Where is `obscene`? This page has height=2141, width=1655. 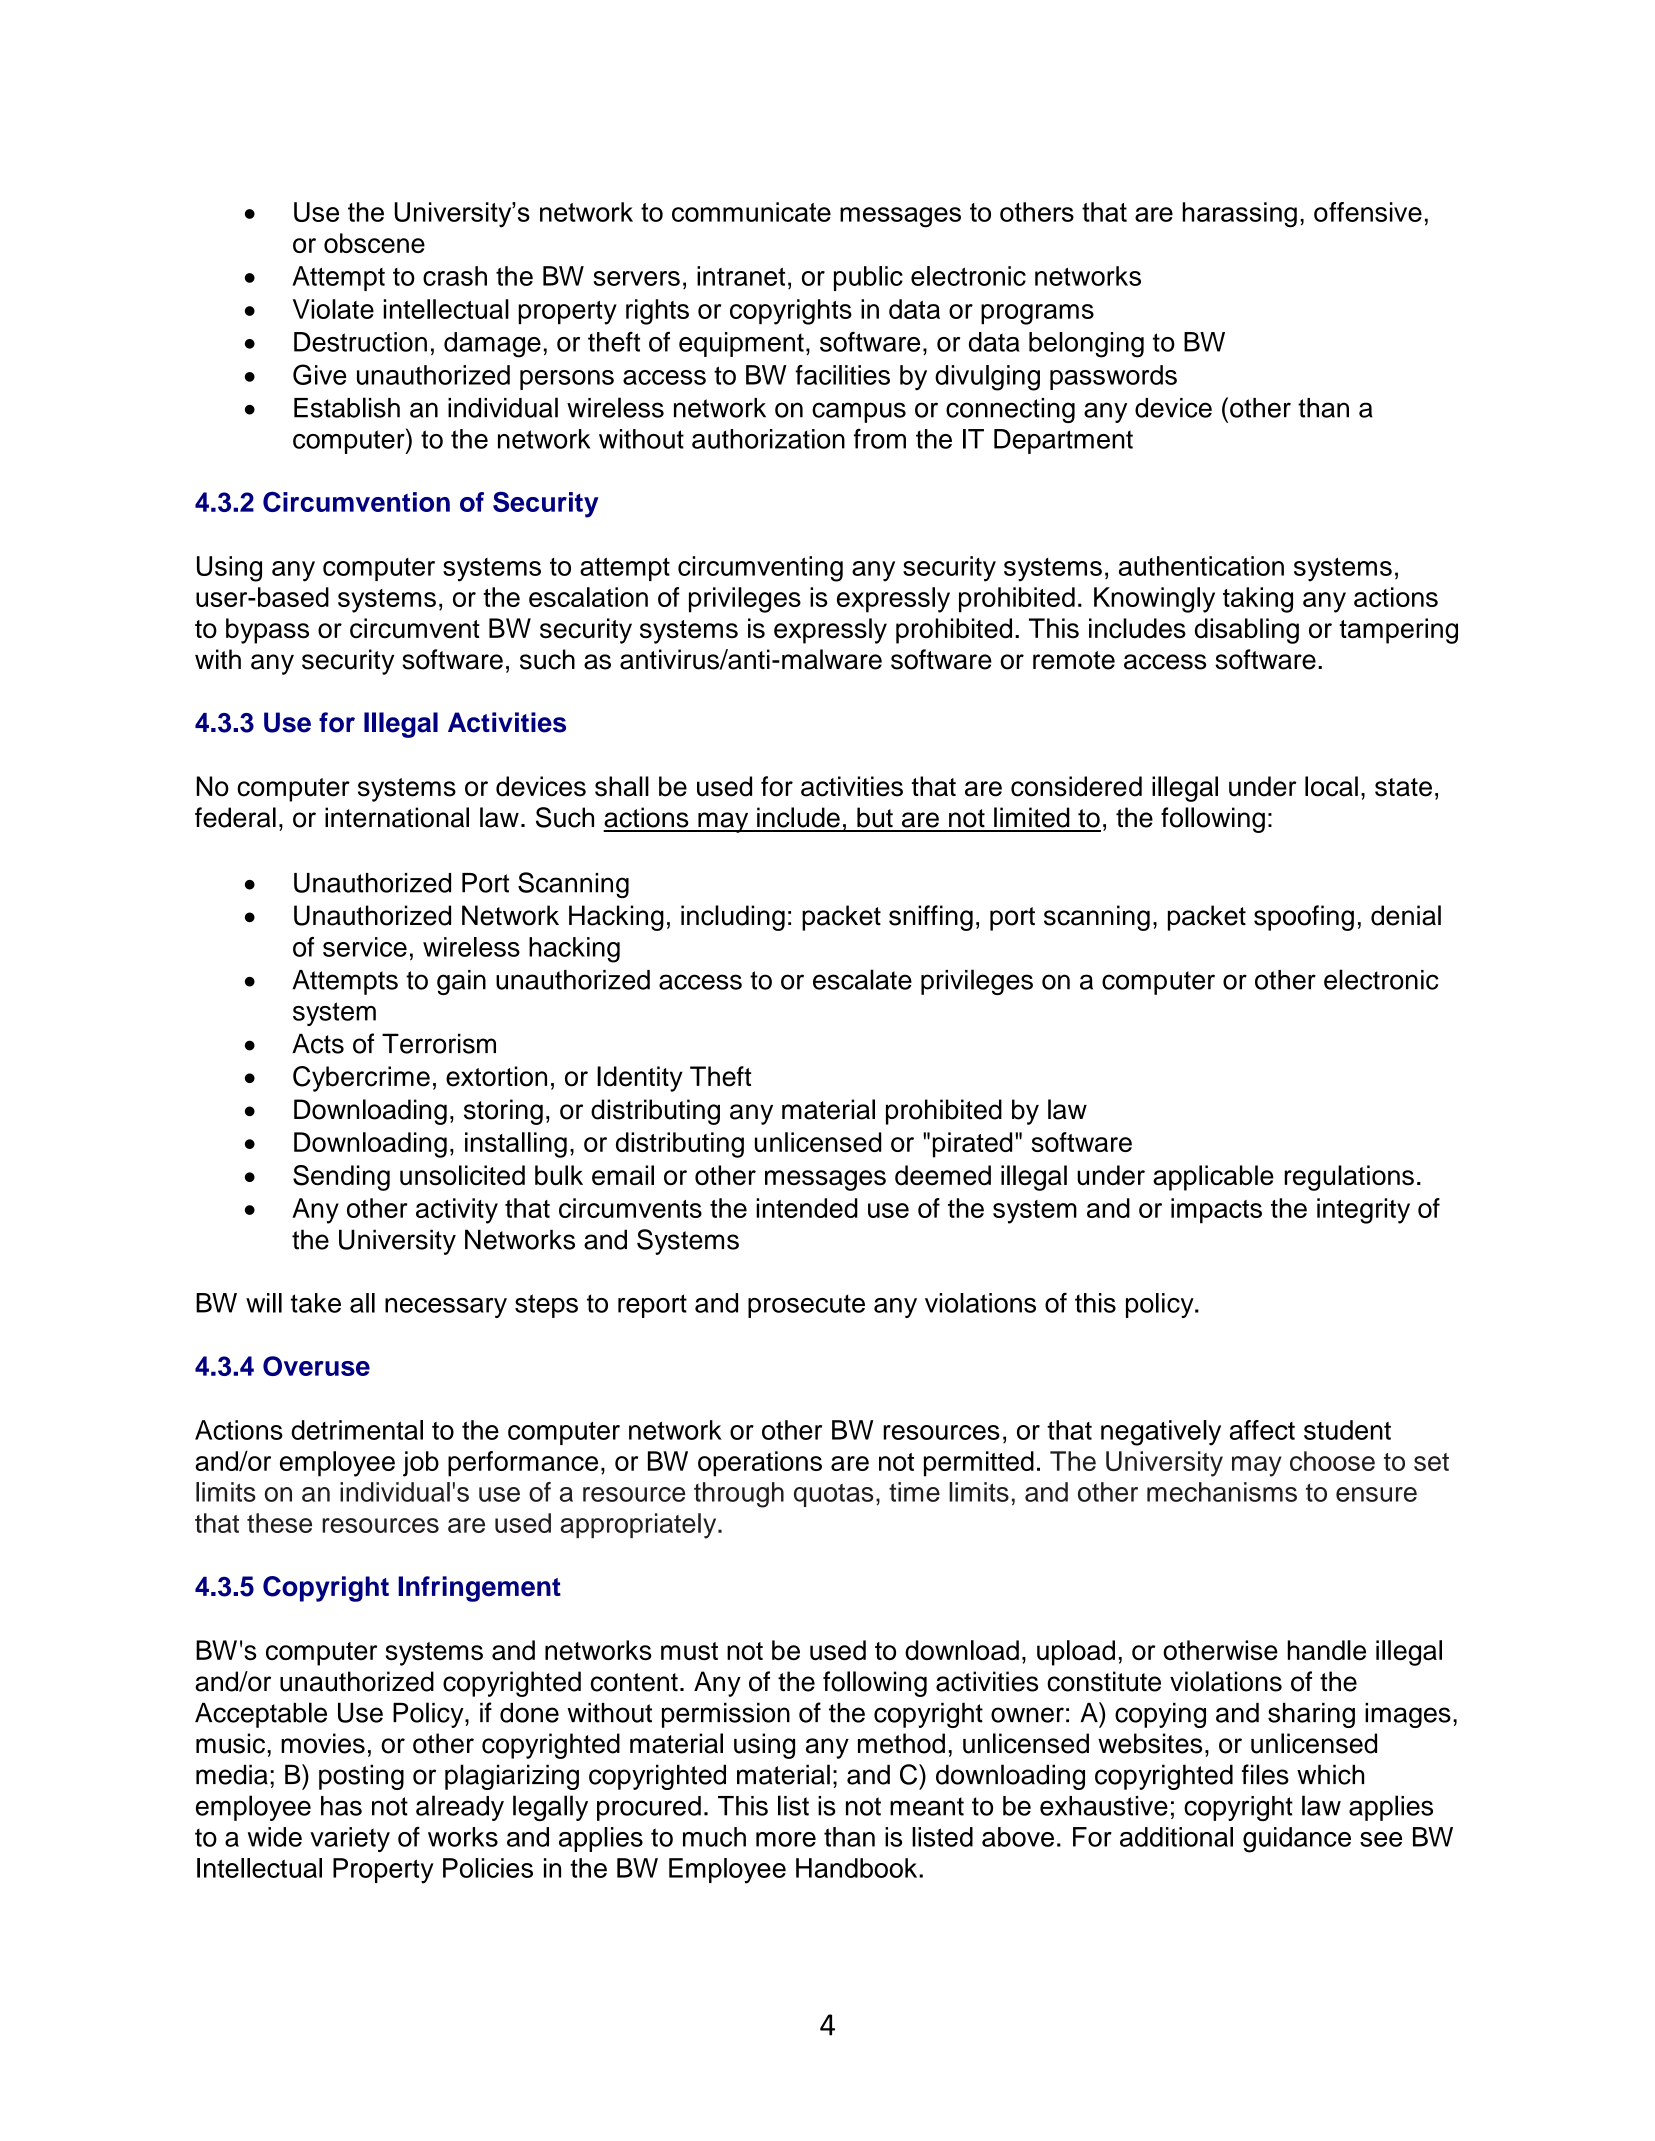 obscene is located at coordinates (374, 243).
